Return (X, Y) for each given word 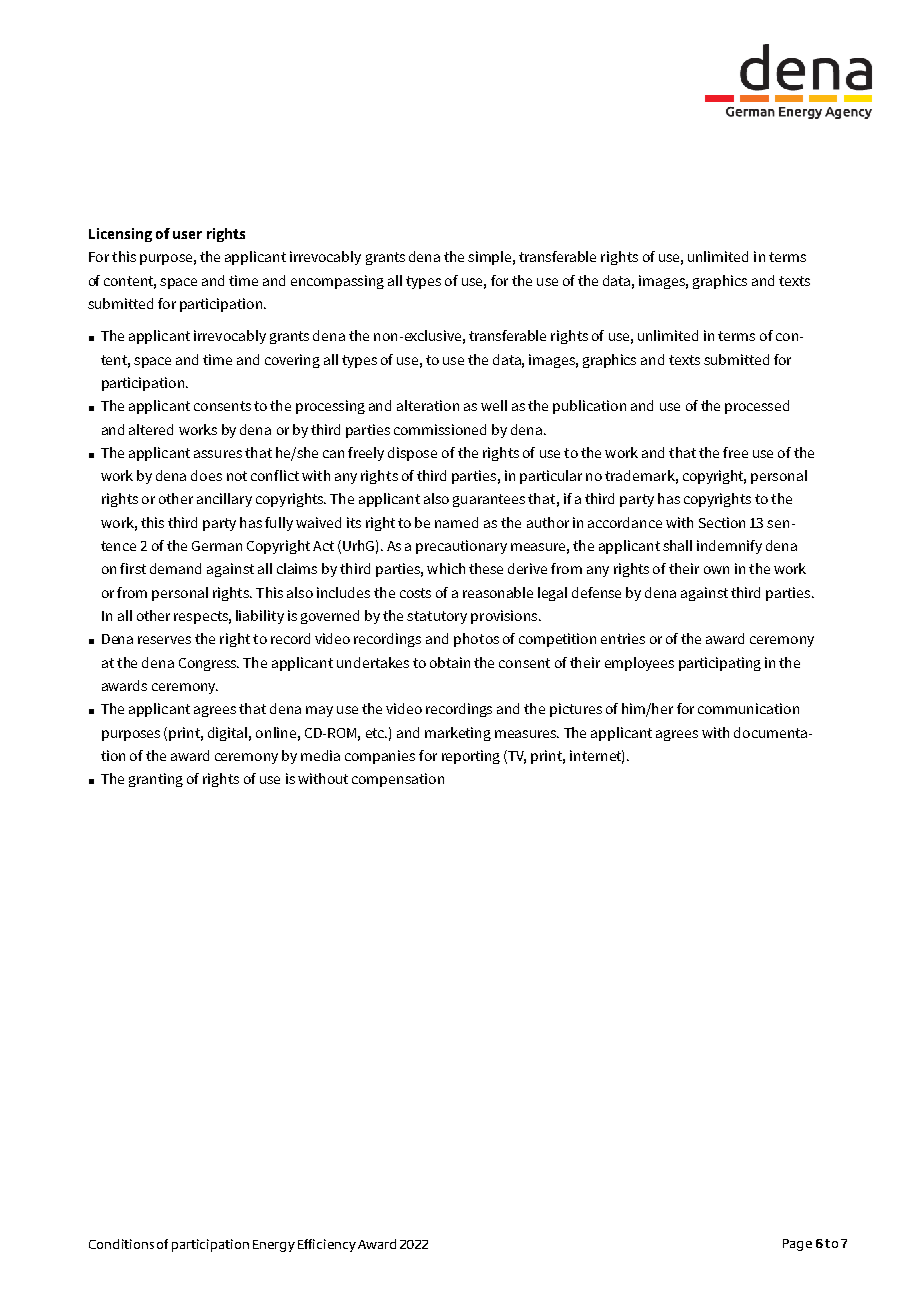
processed (757, 407)
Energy (274, 1246)
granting (156, 780)
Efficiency (327, 1245)
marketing (458, 734)
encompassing (337, 282)
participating (720, 664)
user (187, 235)
